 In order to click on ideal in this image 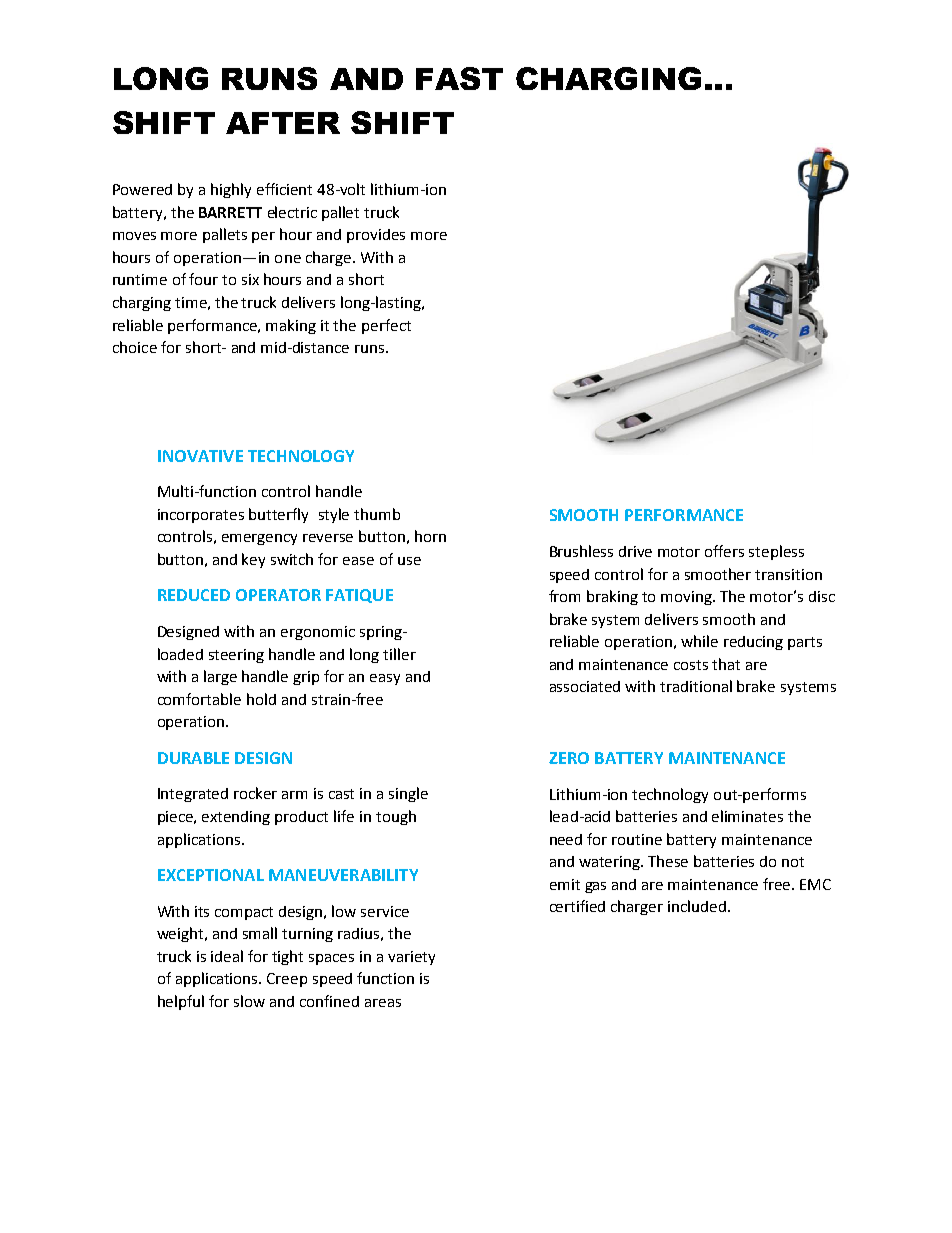, I will do `click(227, 956)`.
